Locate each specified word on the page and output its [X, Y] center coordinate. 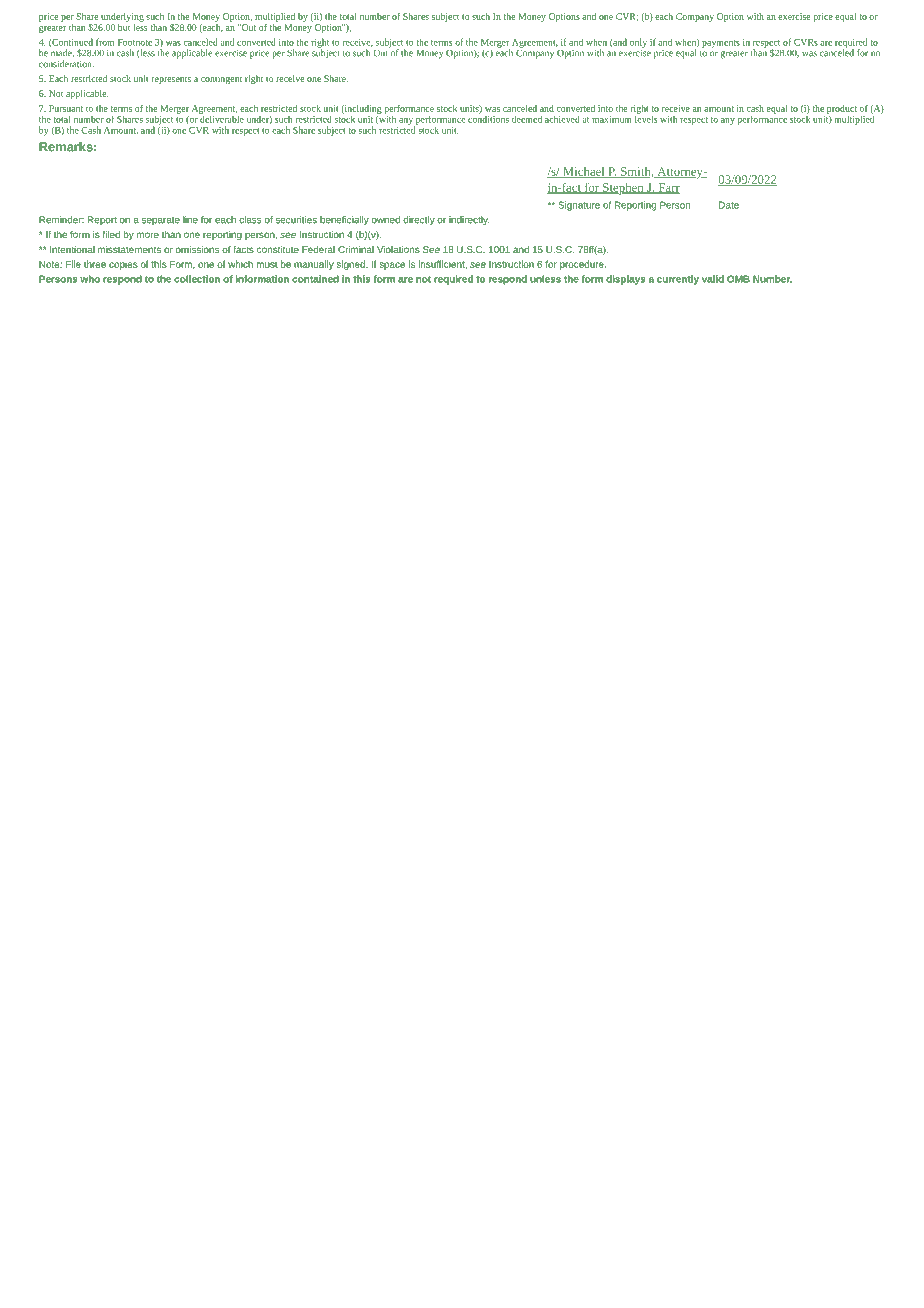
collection [197, 279]
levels [646, 118]
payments [721, 44]
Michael [584, 172]
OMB [738, 279]
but [124, 26]
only [638, 43]
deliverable [221, 118]
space [392, 266]
